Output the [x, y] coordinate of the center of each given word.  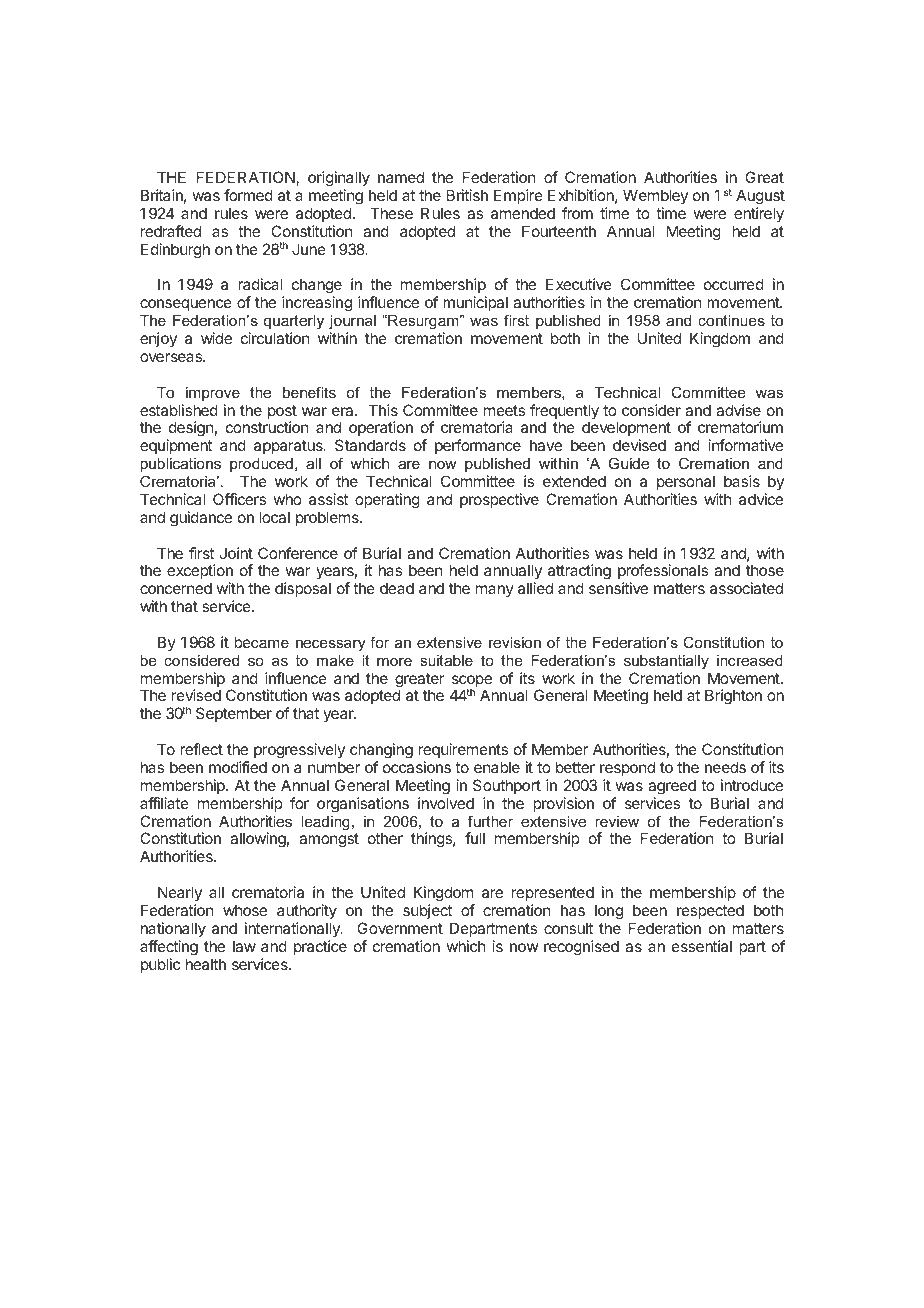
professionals [663, 573]
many [495, 591]
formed [248, 195]
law [244, 946]
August [760, 198]
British [467, 195]
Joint [236, 553]
